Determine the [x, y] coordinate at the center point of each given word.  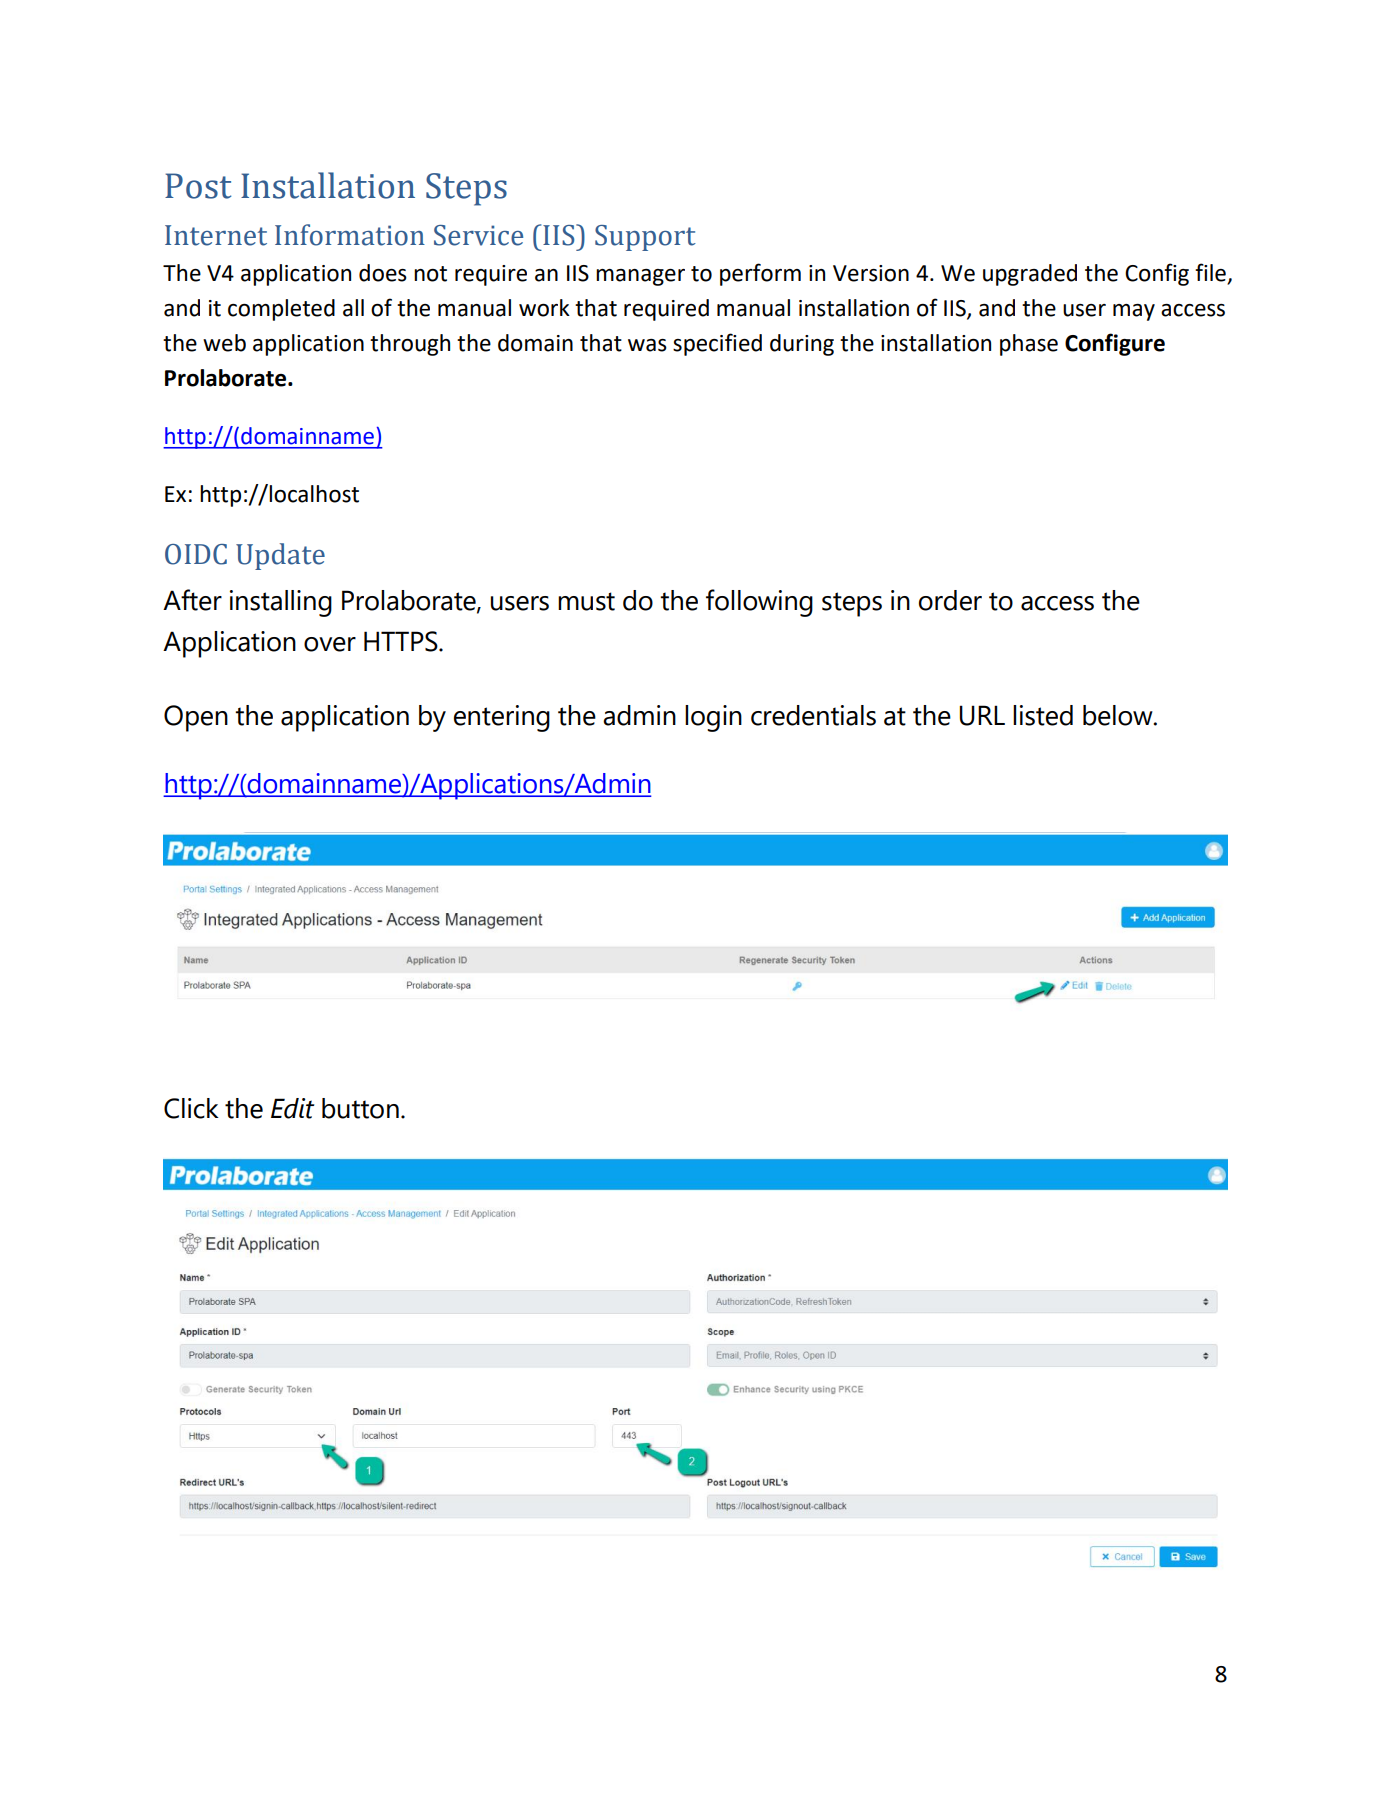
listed [1043, 715]
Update [280, 556]
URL [982, 715]
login [713, 718]
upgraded [1030, 275]
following [759, 603]
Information [350, 235]
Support [645, 238]
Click [191, 1108]
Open [196, 718]
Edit [292, 1108]
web [224, 343]
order [950, 600]
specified [717, 344]
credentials [813, 715]
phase [1029, 345]
